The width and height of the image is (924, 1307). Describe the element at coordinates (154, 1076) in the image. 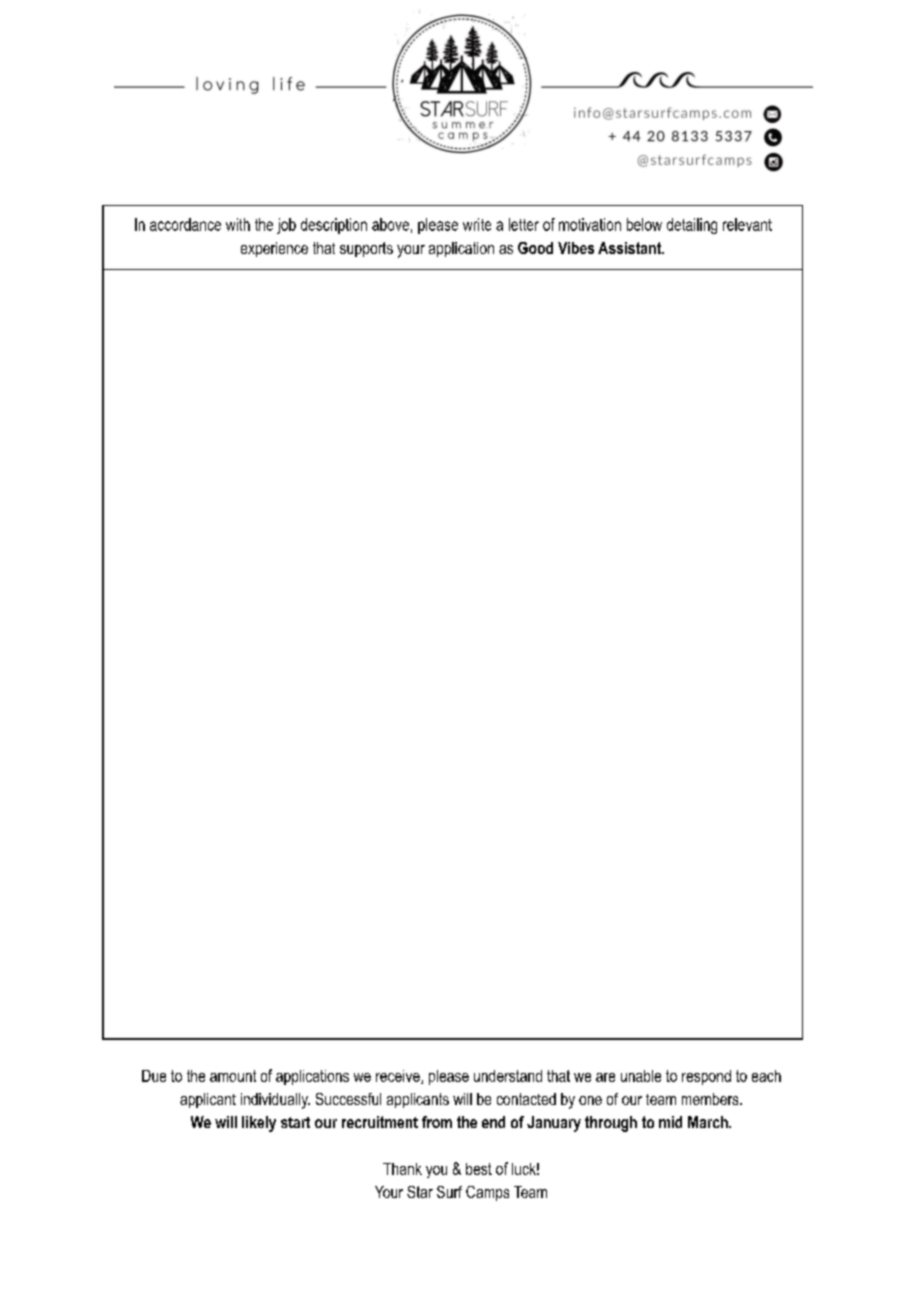

I see `Due` at that location.
